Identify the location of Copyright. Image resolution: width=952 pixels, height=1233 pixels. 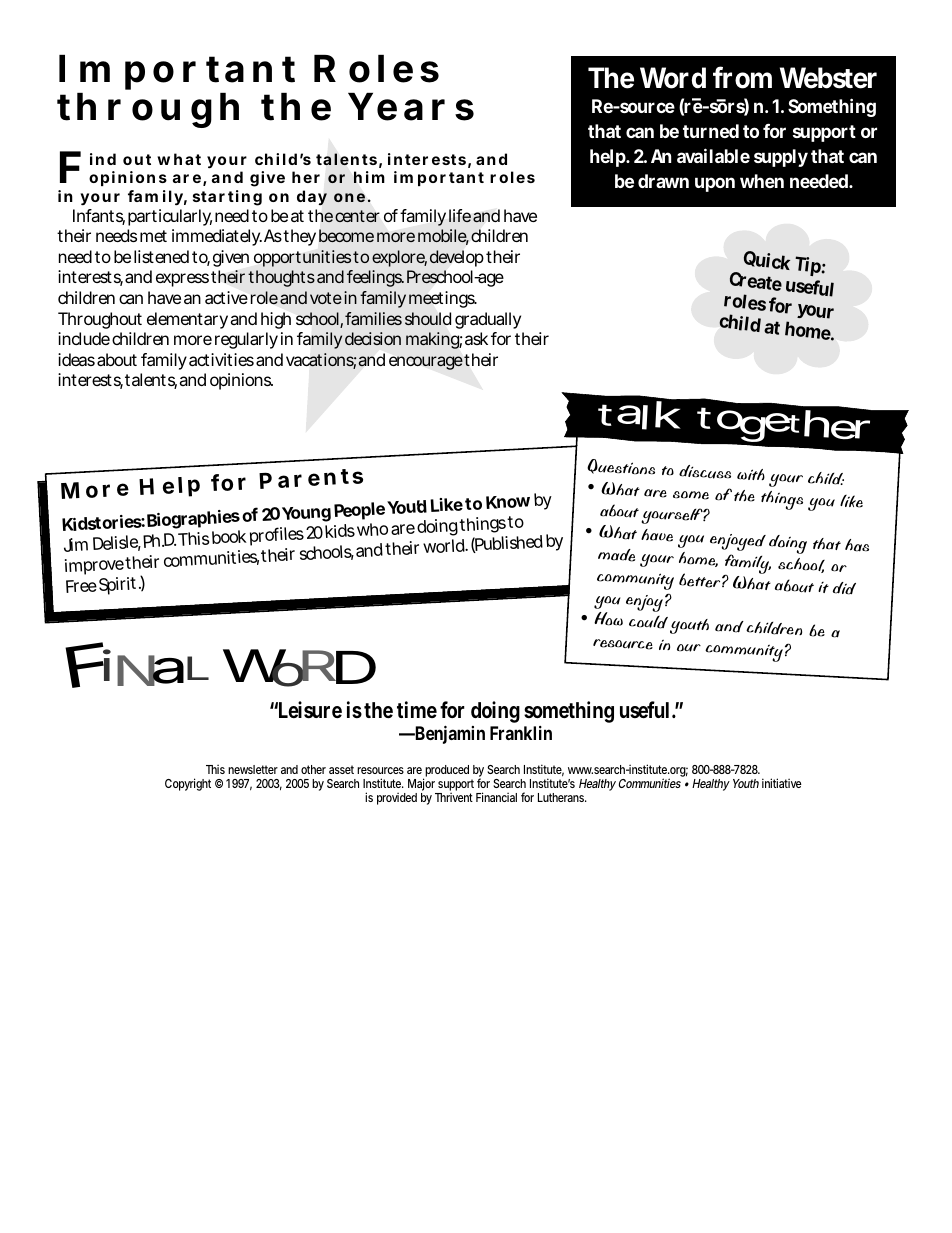
(188, 784).
